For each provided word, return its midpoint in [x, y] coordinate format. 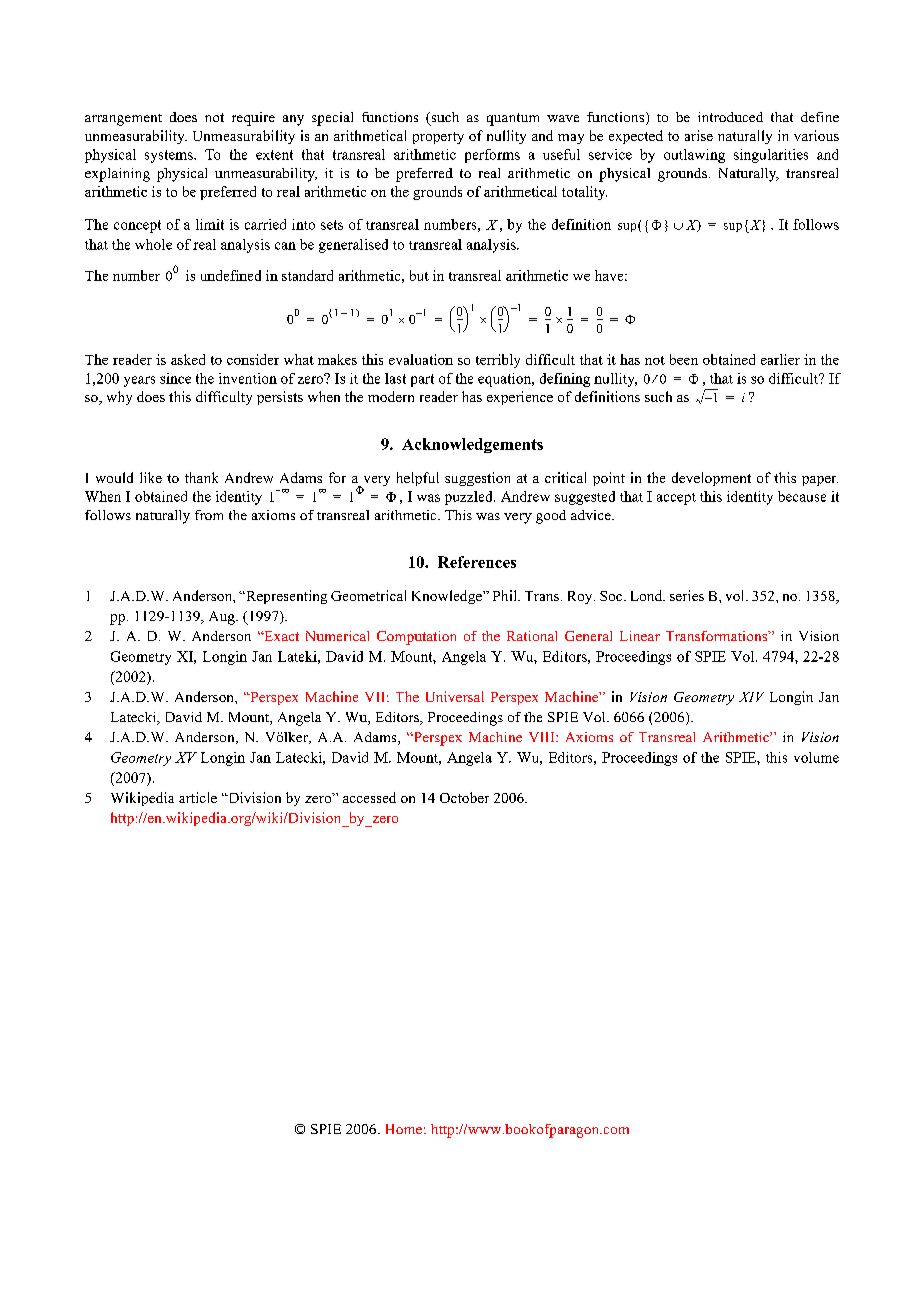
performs [492, 156]
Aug [223, 618]
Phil [506, 595]
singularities [771, 156]
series [687, 595]
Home [404, 1129]
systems [170, 156]
